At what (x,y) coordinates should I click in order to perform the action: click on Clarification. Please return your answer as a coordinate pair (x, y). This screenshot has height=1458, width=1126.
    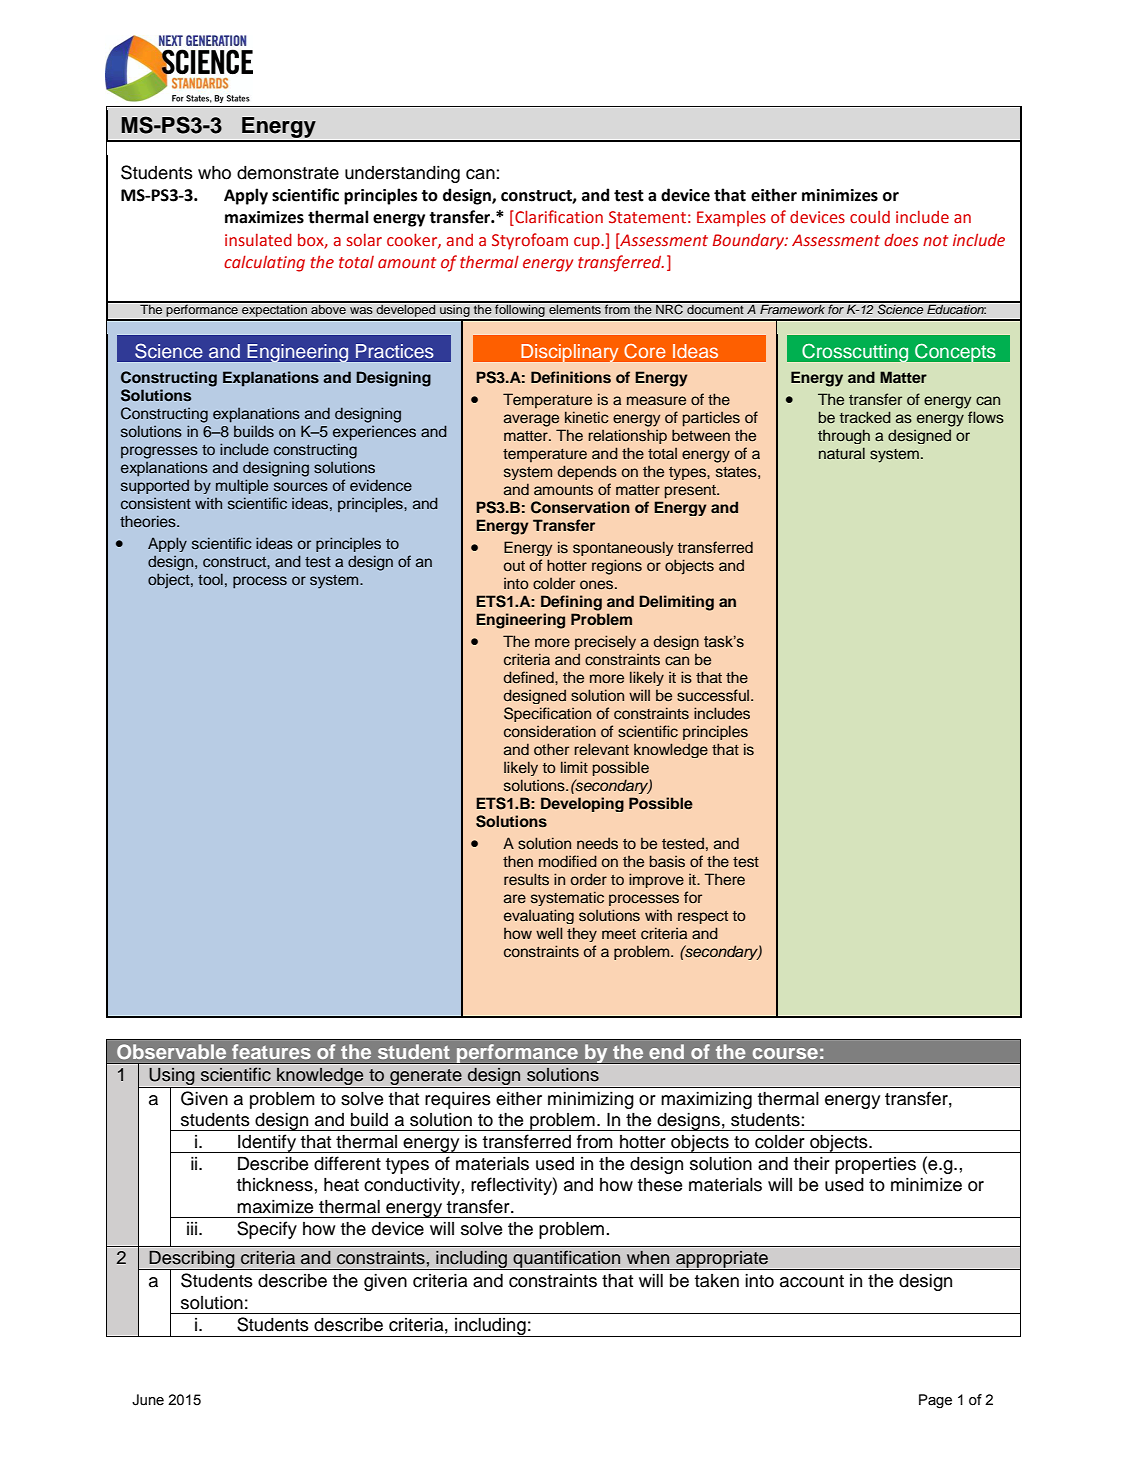
    Looking at the image, I should click on (558, 218).
